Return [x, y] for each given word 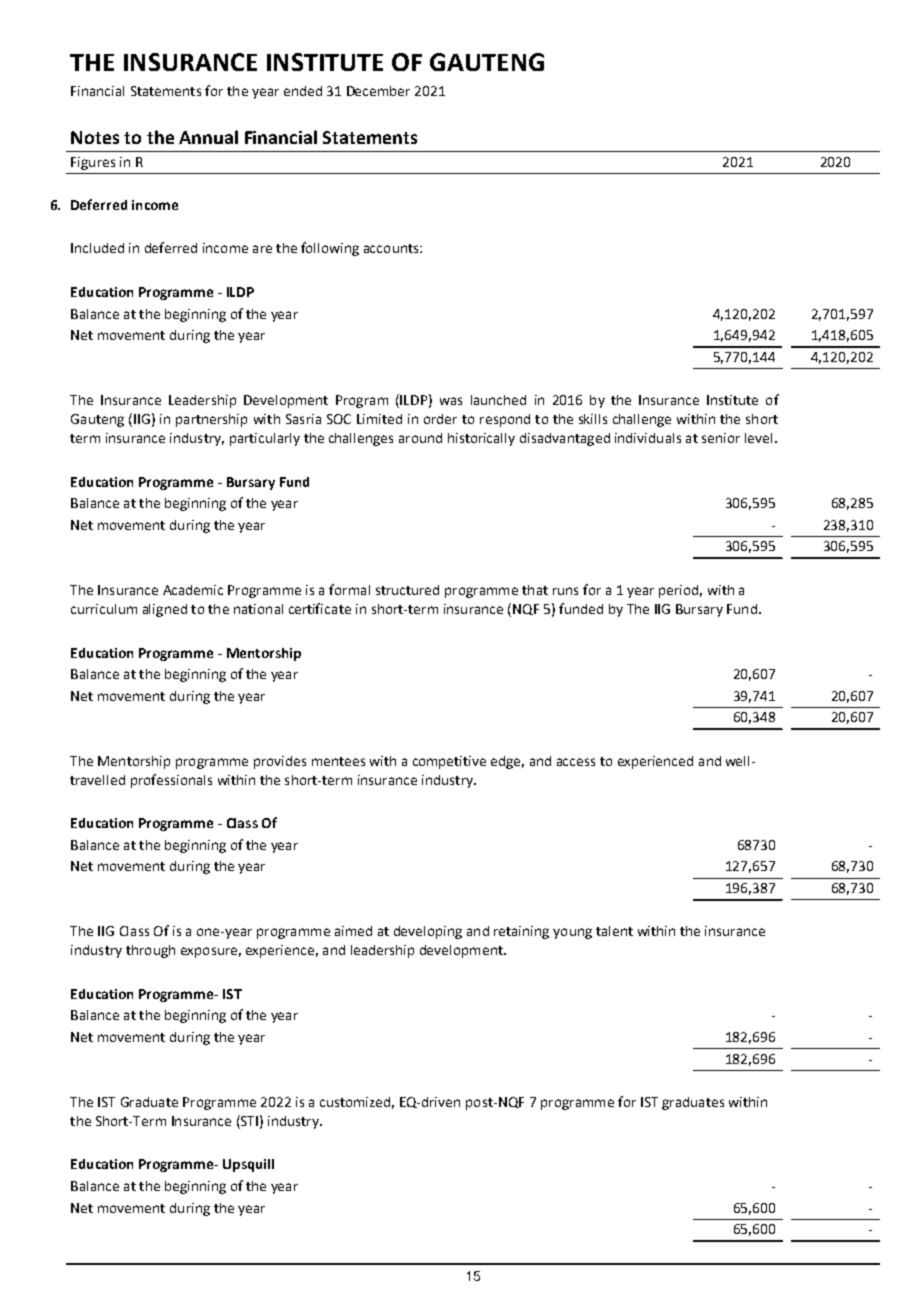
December [378, 91]
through [150, 951]
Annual [208, 137]
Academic [193, 590]
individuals [648, 438]
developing [428, 932]
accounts [392, 248]
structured [407, 590]
